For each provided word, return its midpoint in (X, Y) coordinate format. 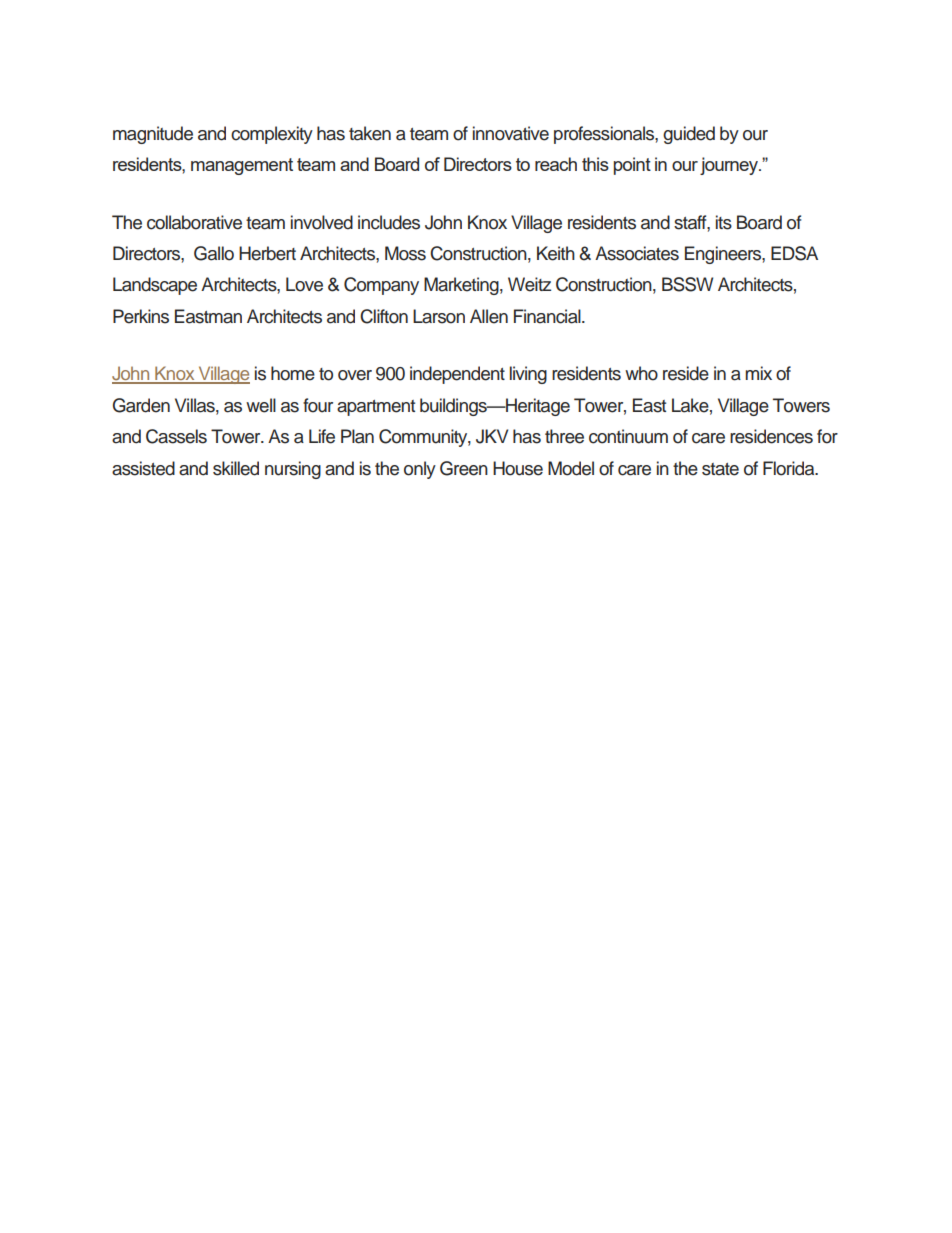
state (720, 469)
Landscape (155, 286)
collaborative (194, 222)
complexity (272, 135)
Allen (489, 316)
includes (389, 222)
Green (464, 468)
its (724, 222)
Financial (548, 316)
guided (689, 135)
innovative (511, 133)
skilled (236, 468)
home (293, 373)
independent (457, 375)
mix (758, 373)
